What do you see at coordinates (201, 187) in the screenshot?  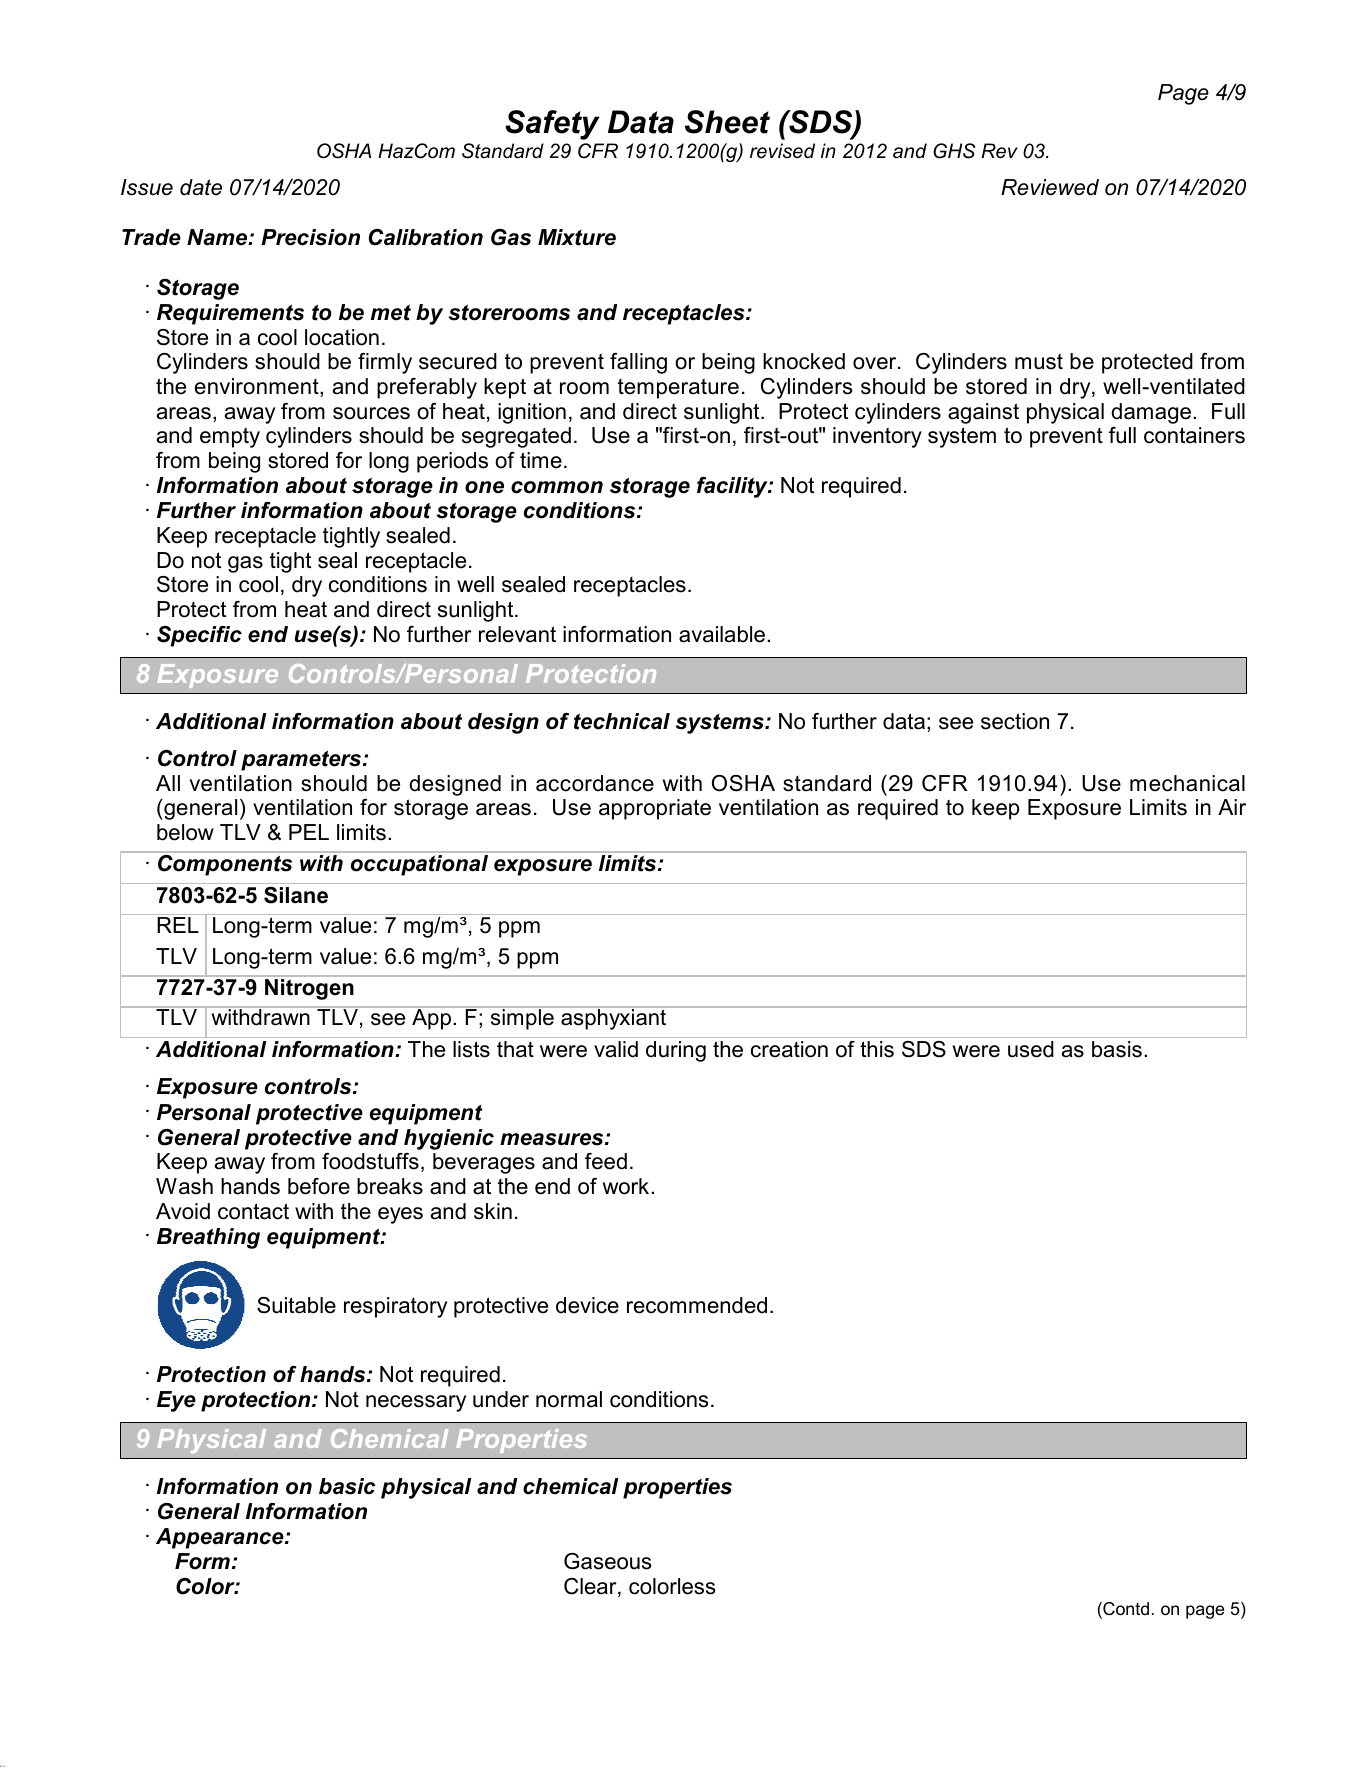 I see `date` at bounding box center [201, 187].
